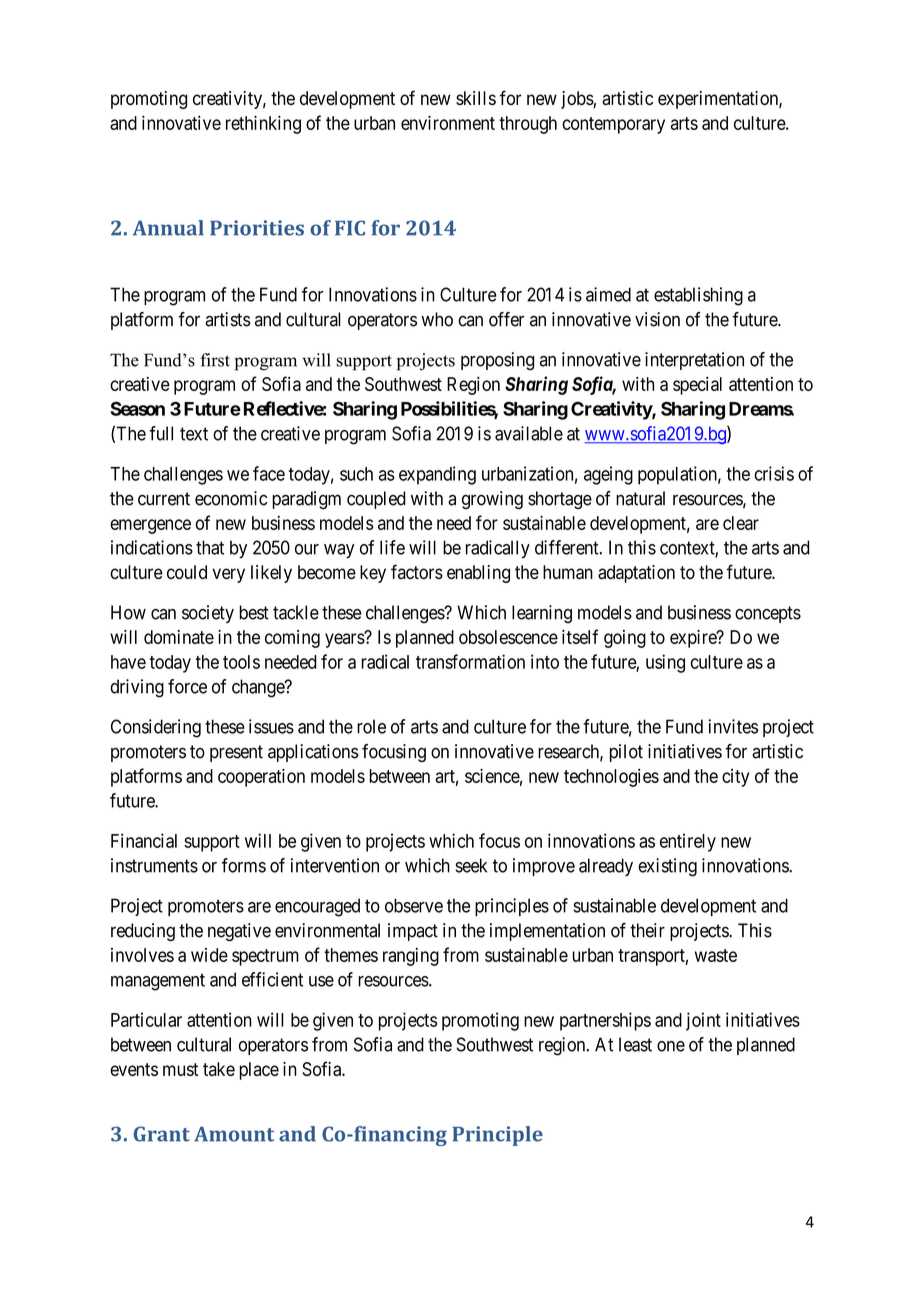 Image resolution: width=924 pixels, height=1308 pixels. What do you see at coordinates (219, 1069) in the image?
I see `take` at bounding box center [219, 1069].
